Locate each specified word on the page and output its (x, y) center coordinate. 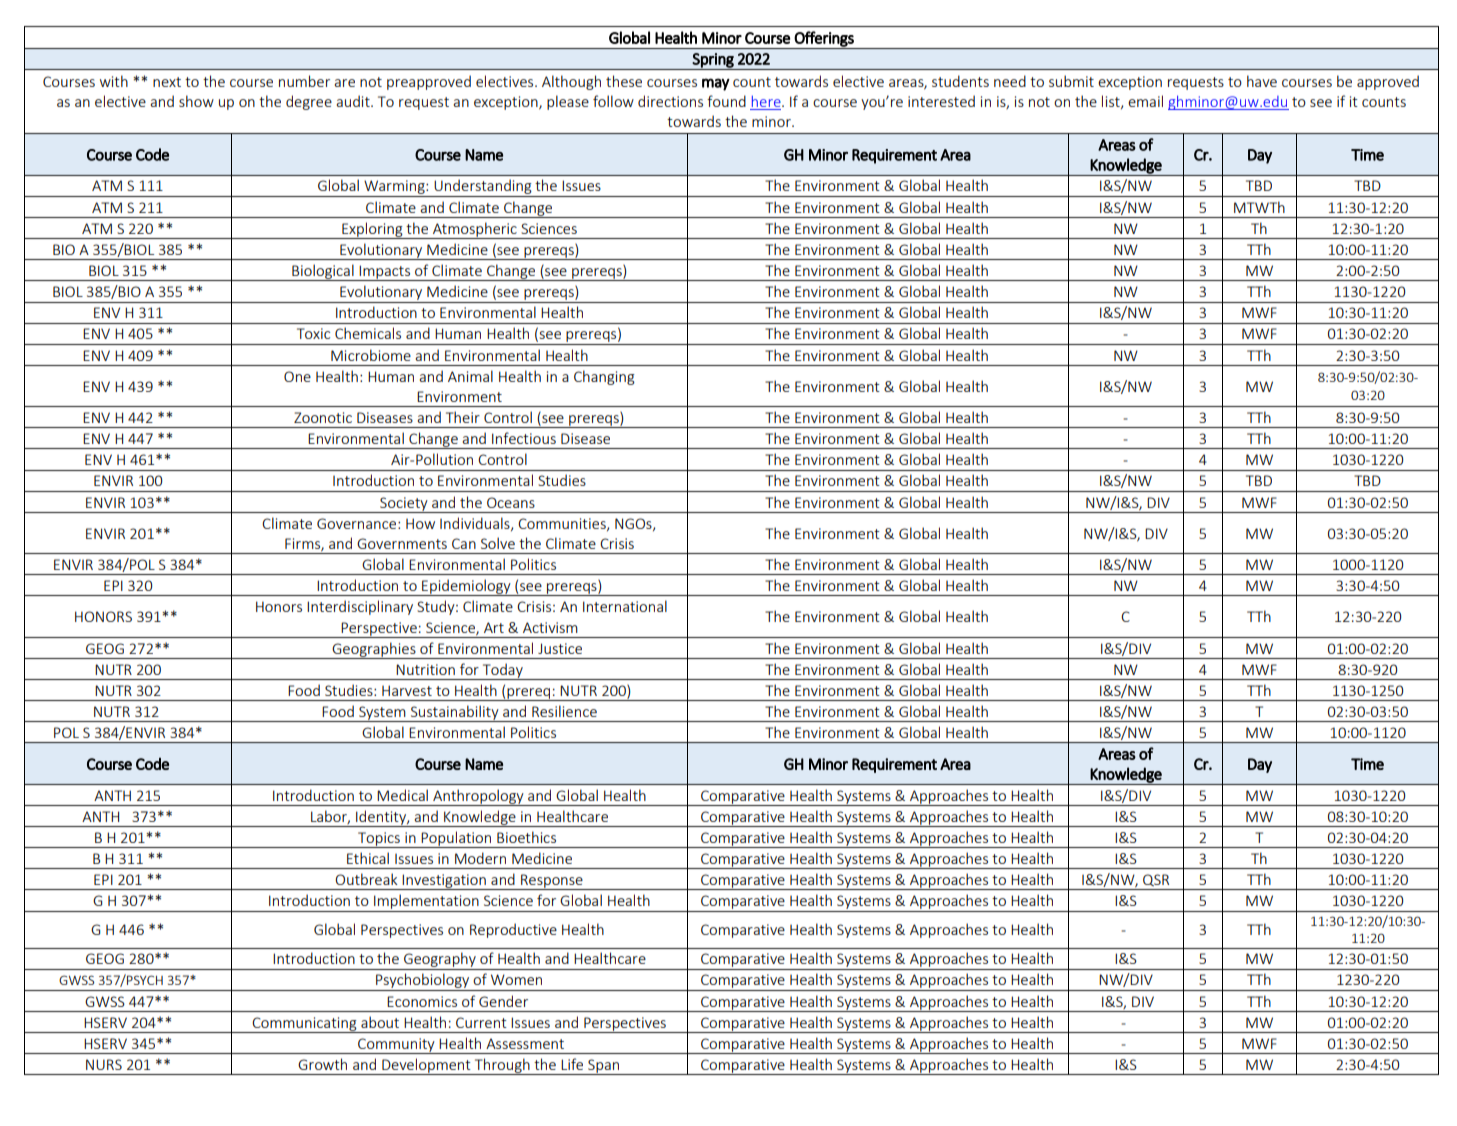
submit (1071, 81)
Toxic (313, 333)
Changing (604, 377)
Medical (402, 795)
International (625, 606)
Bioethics (526, 837)
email (1145, 101)
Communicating (304, 1025)
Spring (713, 61)
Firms (303, 544)
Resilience (564, 711)
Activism (550, 627)
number (304, 81)
